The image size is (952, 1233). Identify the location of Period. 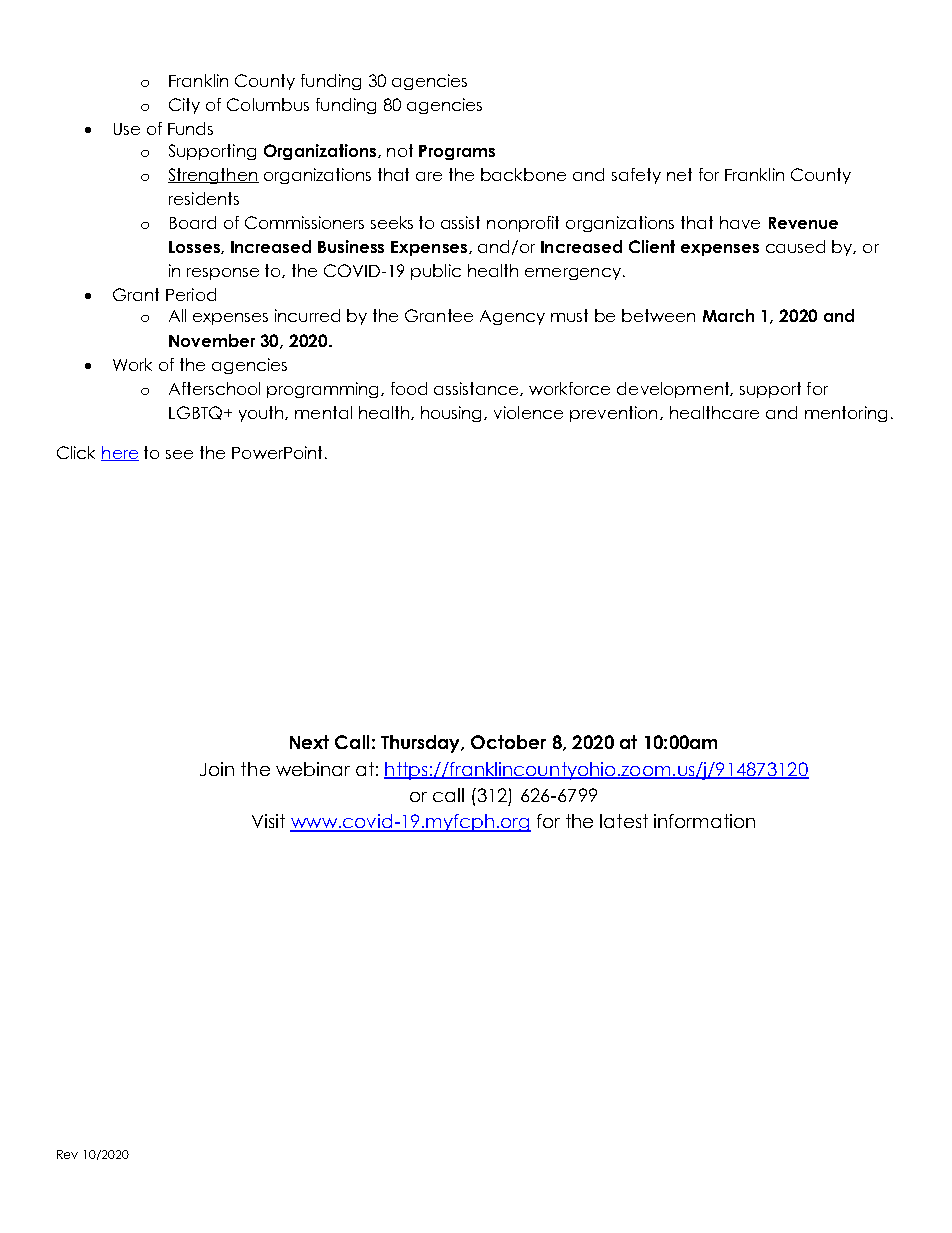
(191, 294).
